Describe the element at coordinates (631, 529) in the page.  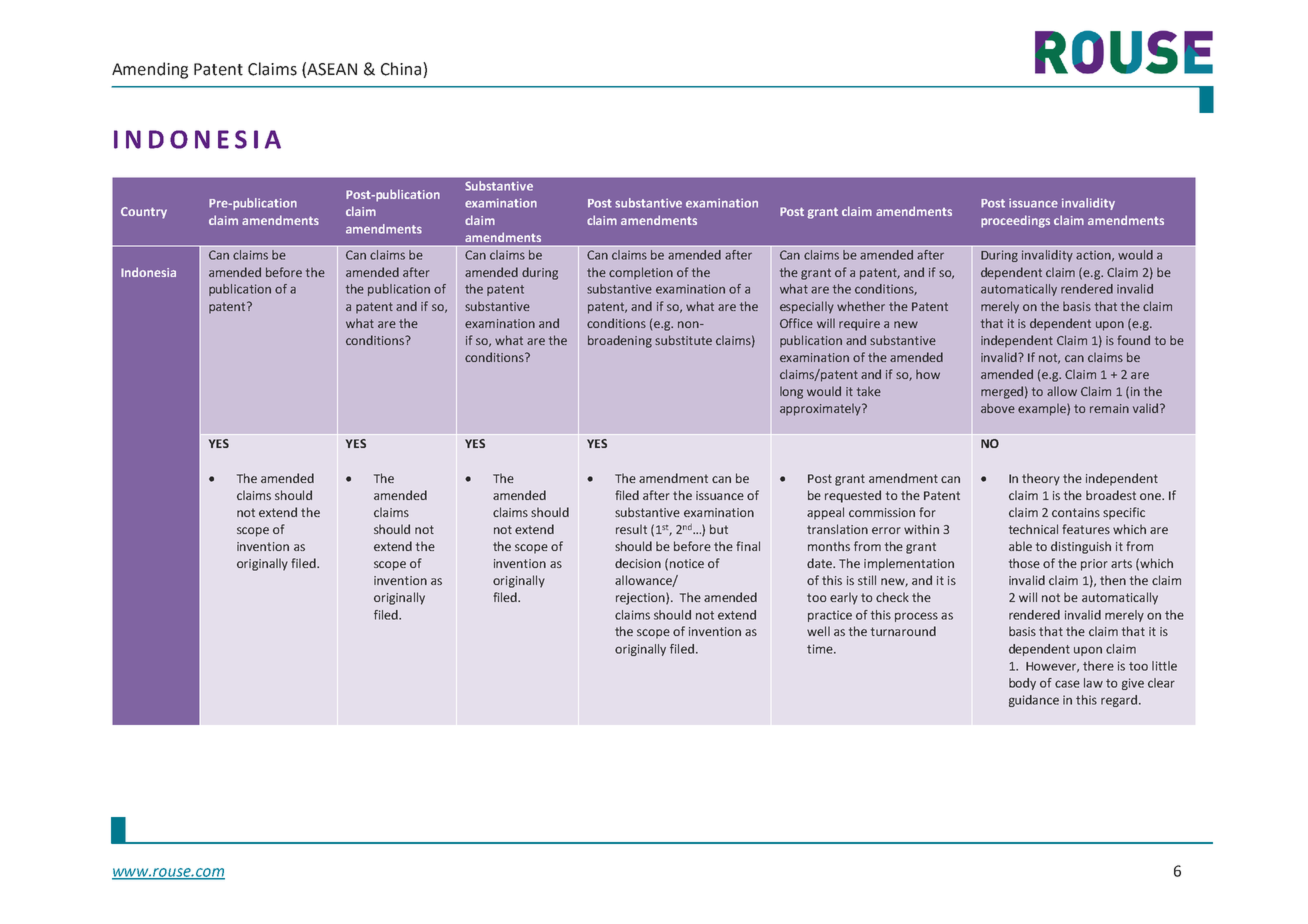
I see `result` at that location.
